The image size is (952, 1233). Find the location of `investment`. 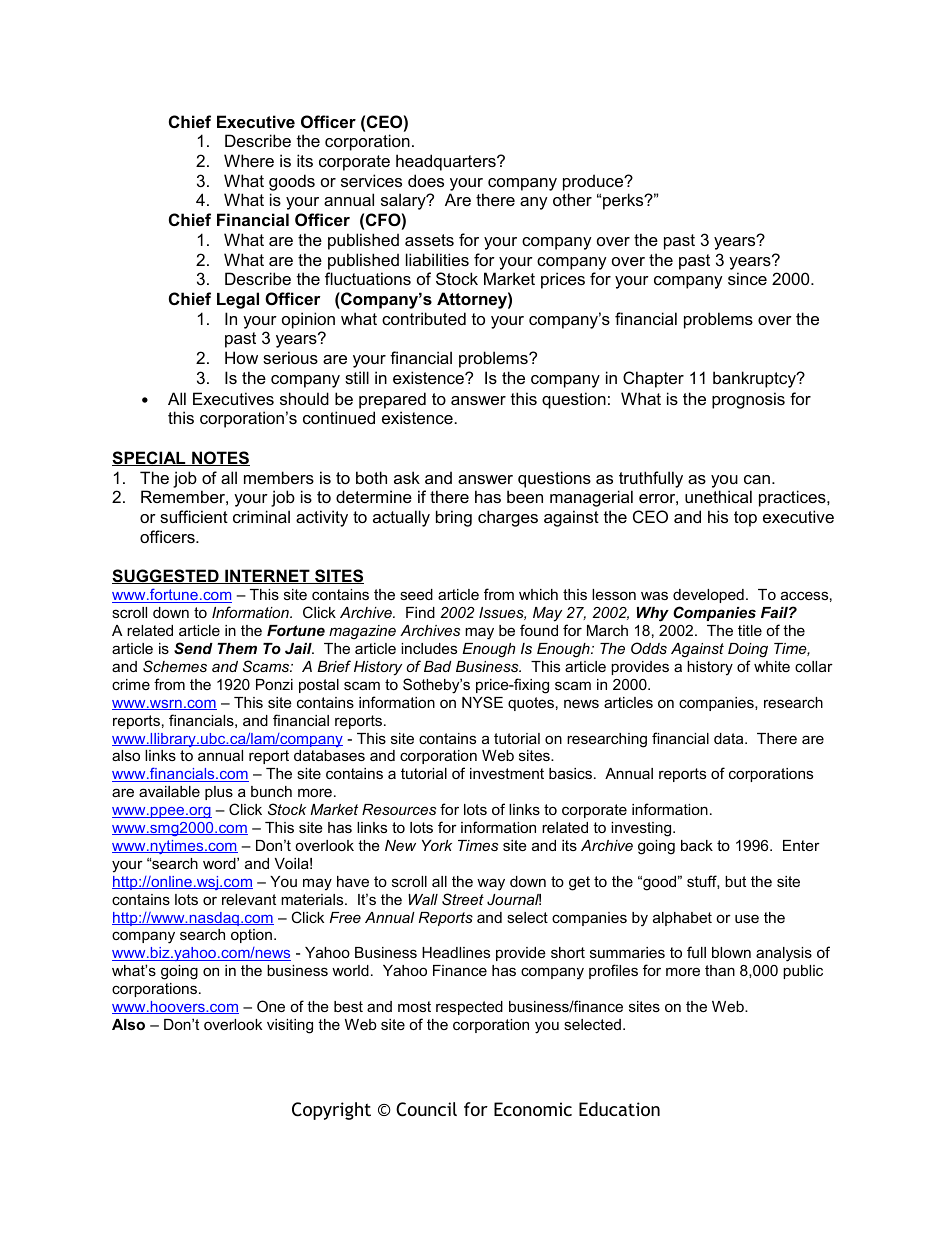

investment is located at coordinates (507, 773).
